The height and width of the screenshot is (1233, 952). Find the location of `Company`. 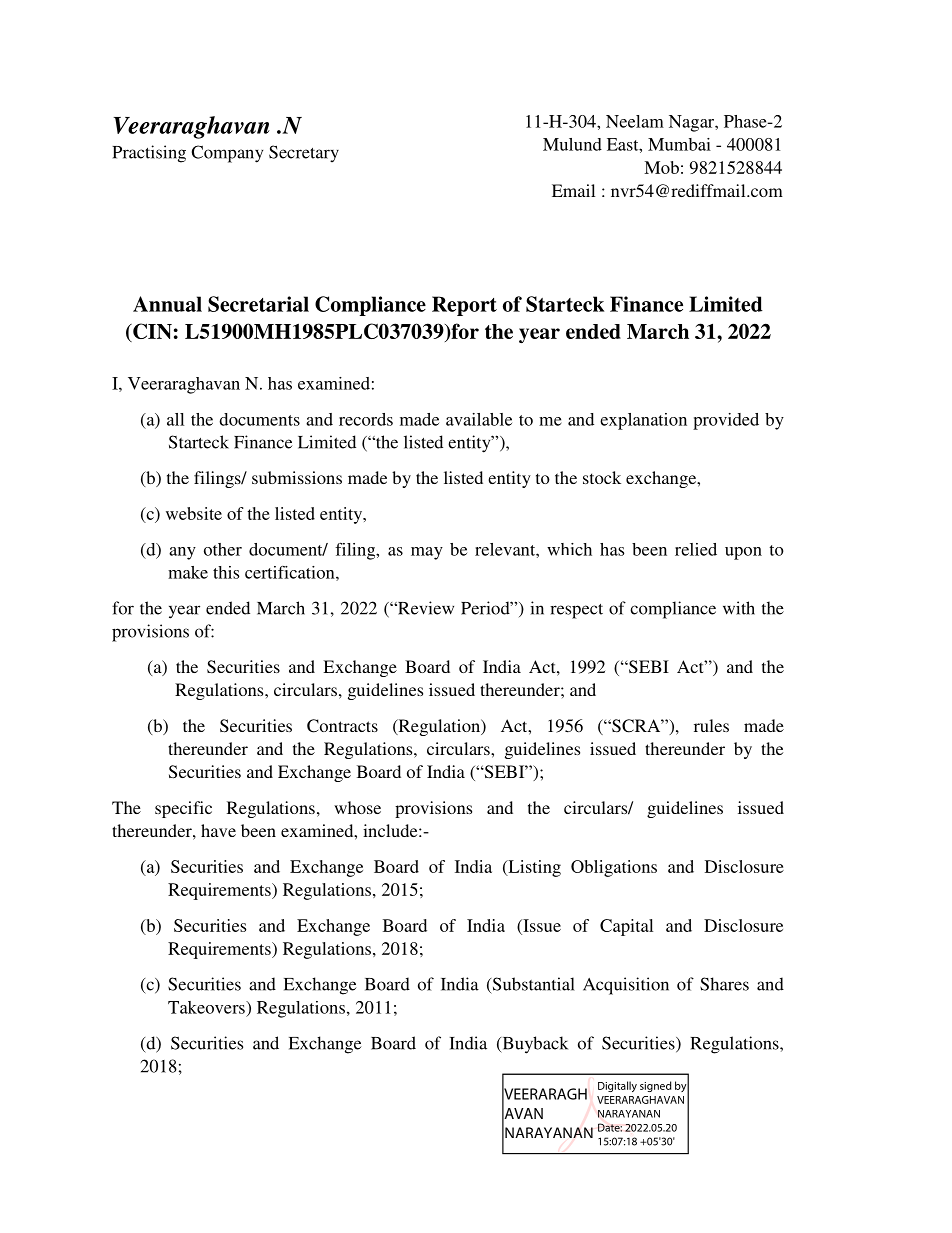

Company is located at coordinates (227, 154).
